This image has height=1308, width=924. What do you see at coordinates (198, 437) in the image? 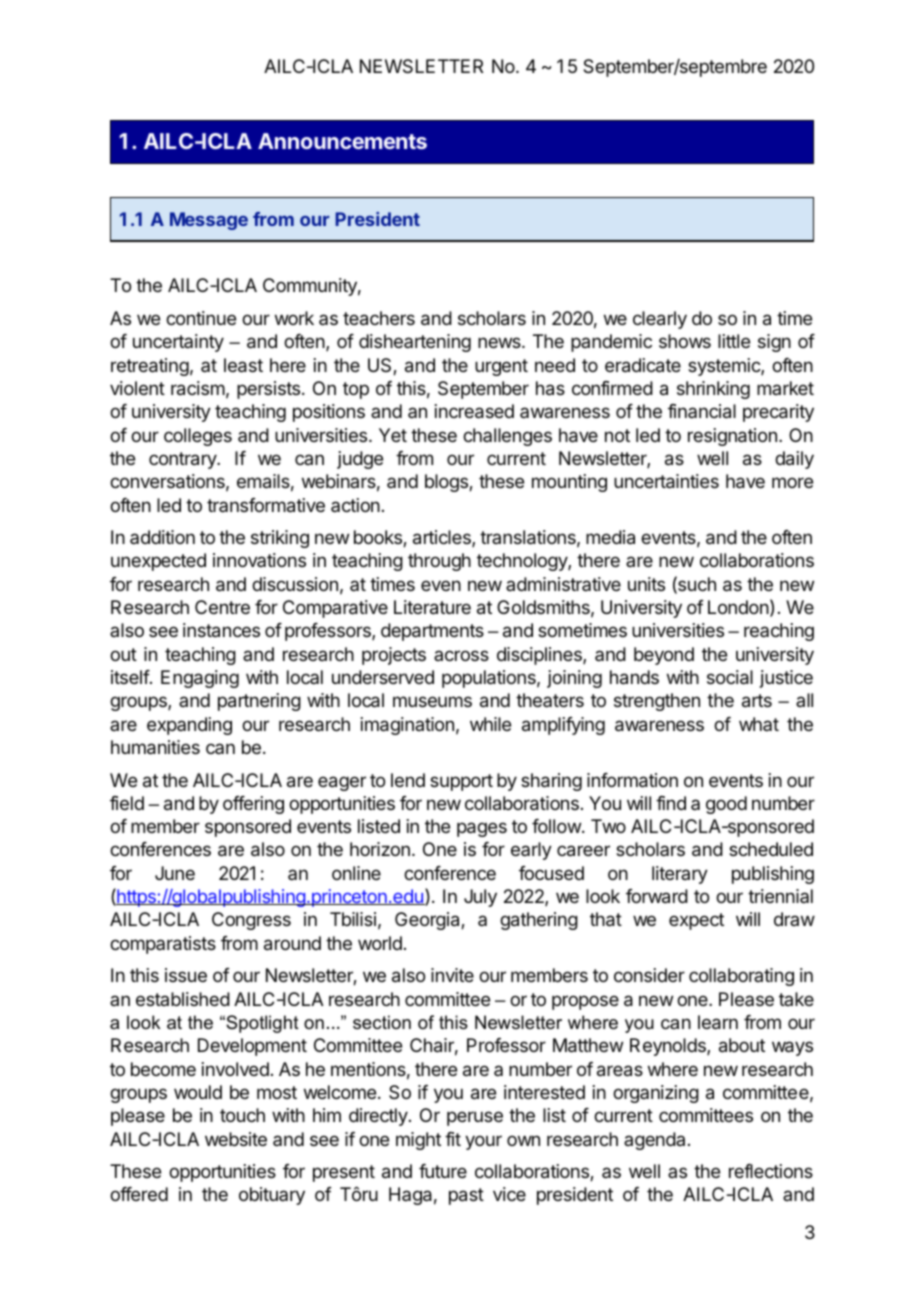
I see `colleges` at bounding box center [198, 437].
